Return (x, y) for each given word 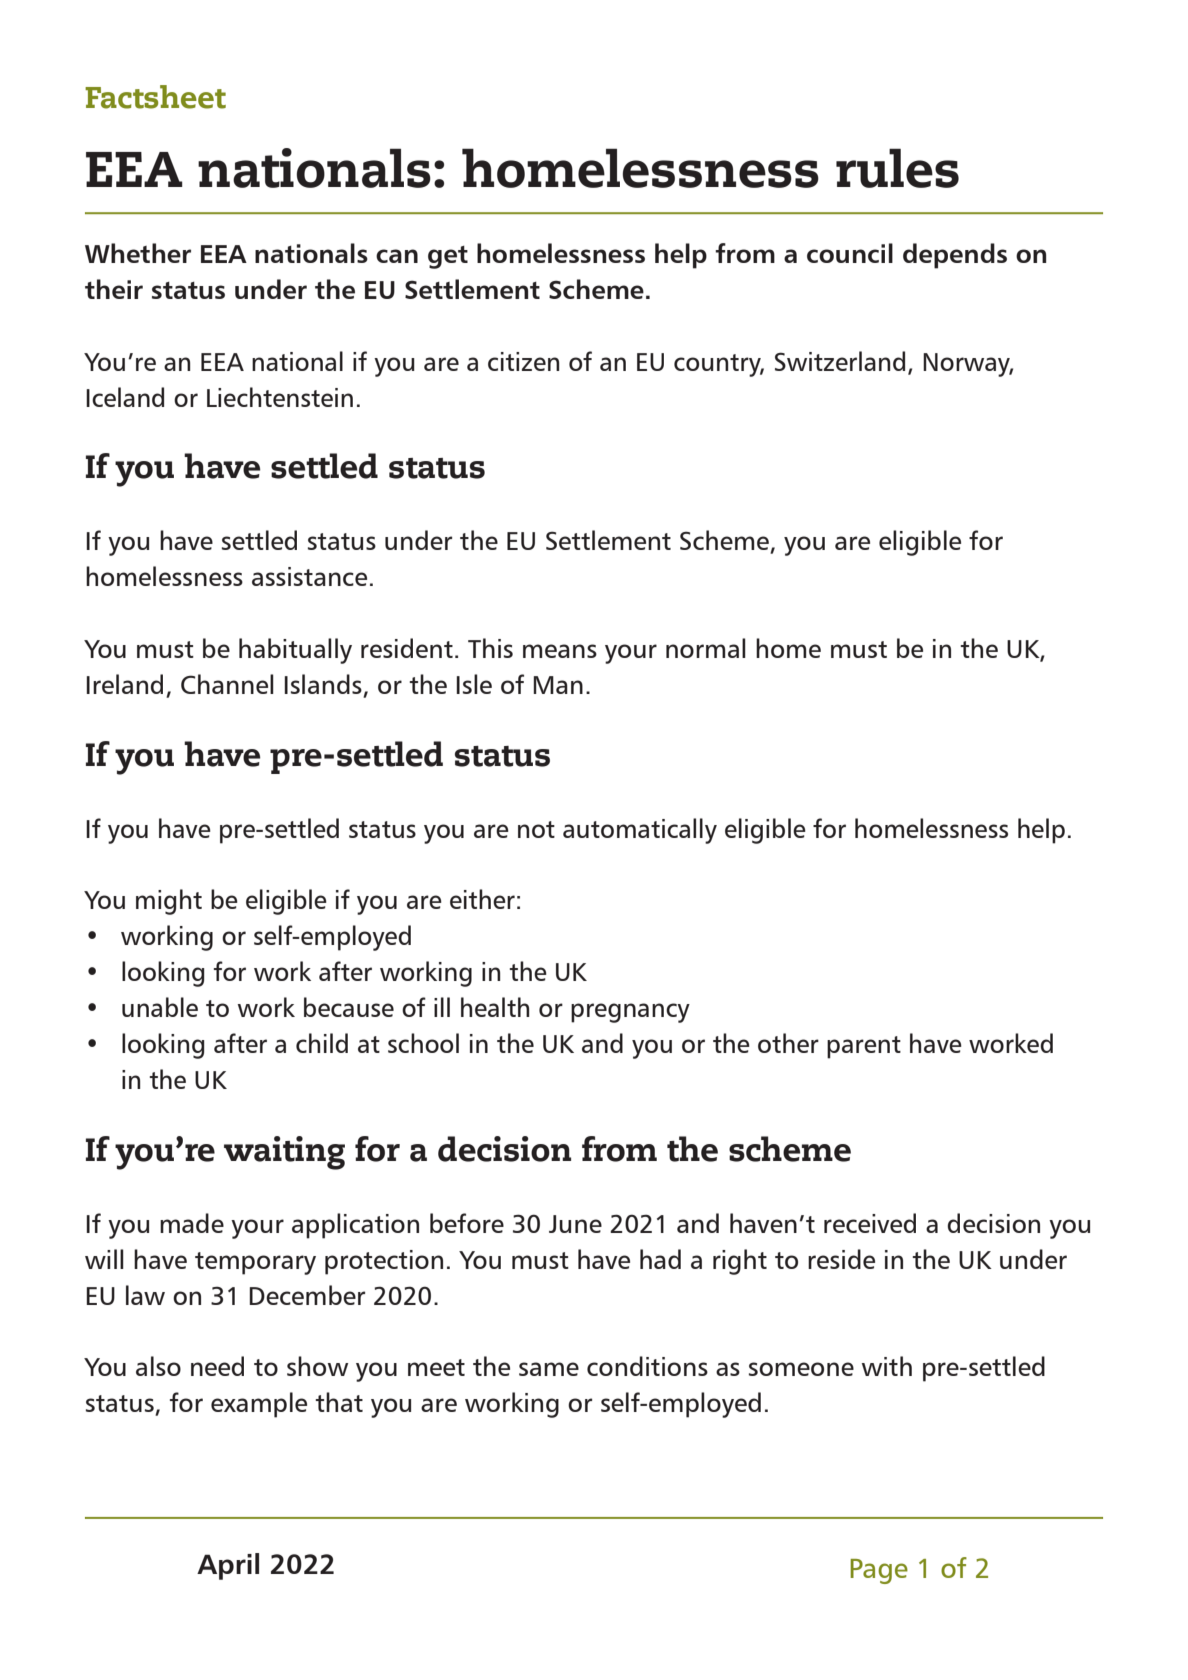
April (228, 1566)
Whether (138, 253)
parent (864, 1047)
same (549, 1369)
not (536, 829)
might (169, 902)
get (448, 257)
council (850, 253)
